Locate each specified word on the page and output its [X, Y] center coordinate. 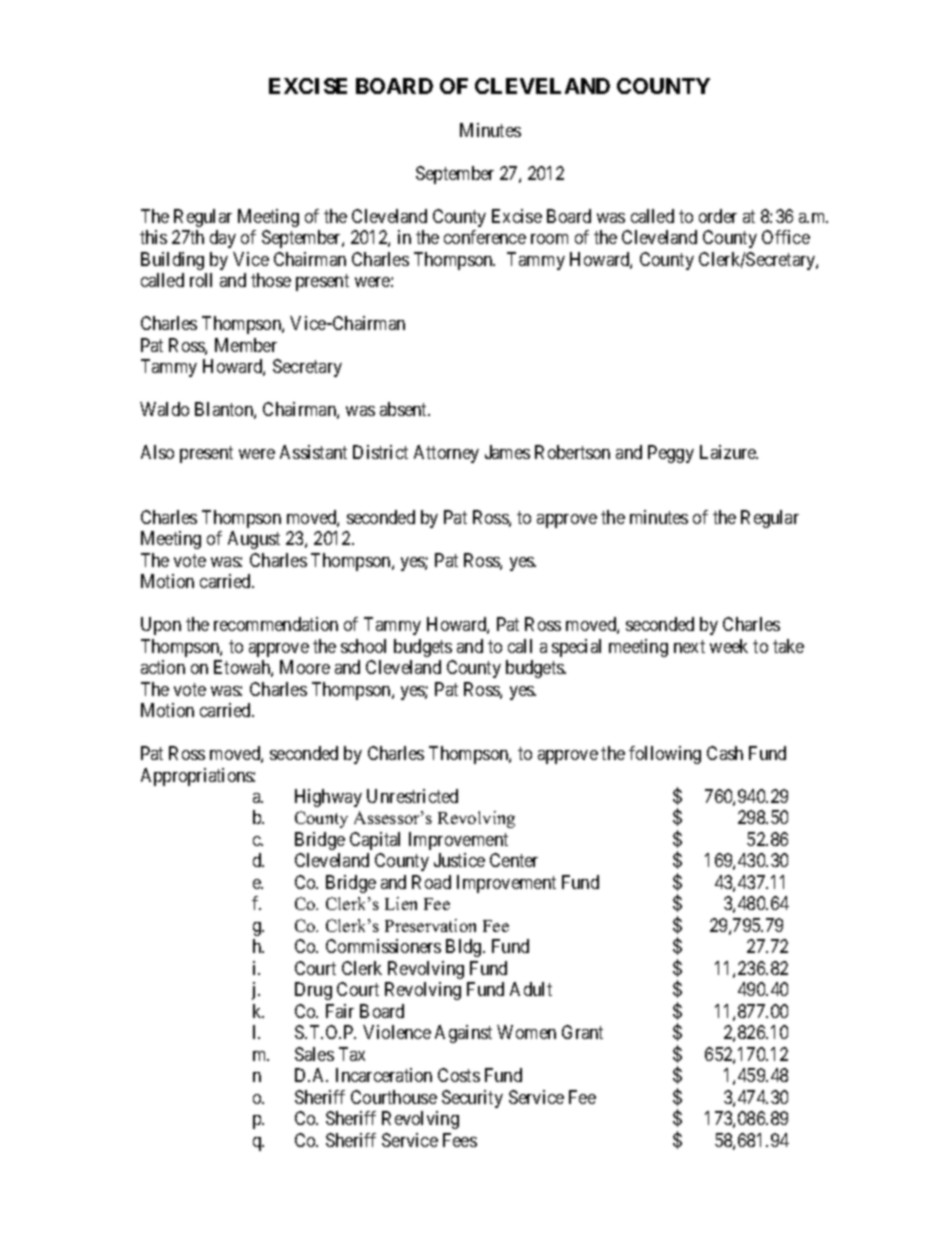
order [718, 216]
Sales [314, 1054]
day [223, 239]
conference [485, 237]
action [163, 667]
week [729, 646]
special [576, 648]
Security [472, 1099]
